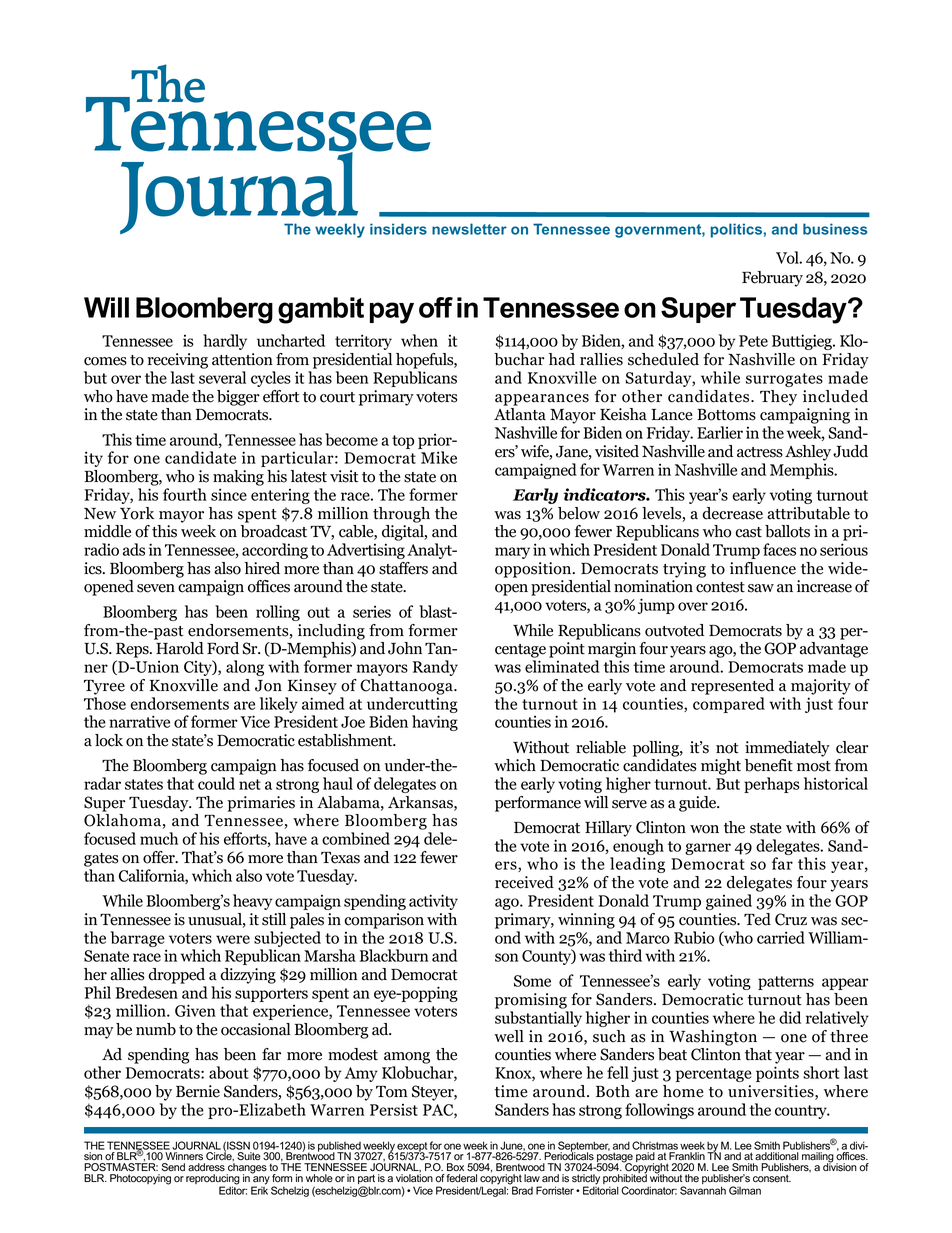 The height and width of the document is (1233, 952). Describe the element at coordinates (233, 939) in the document. I see `were` at that location.
